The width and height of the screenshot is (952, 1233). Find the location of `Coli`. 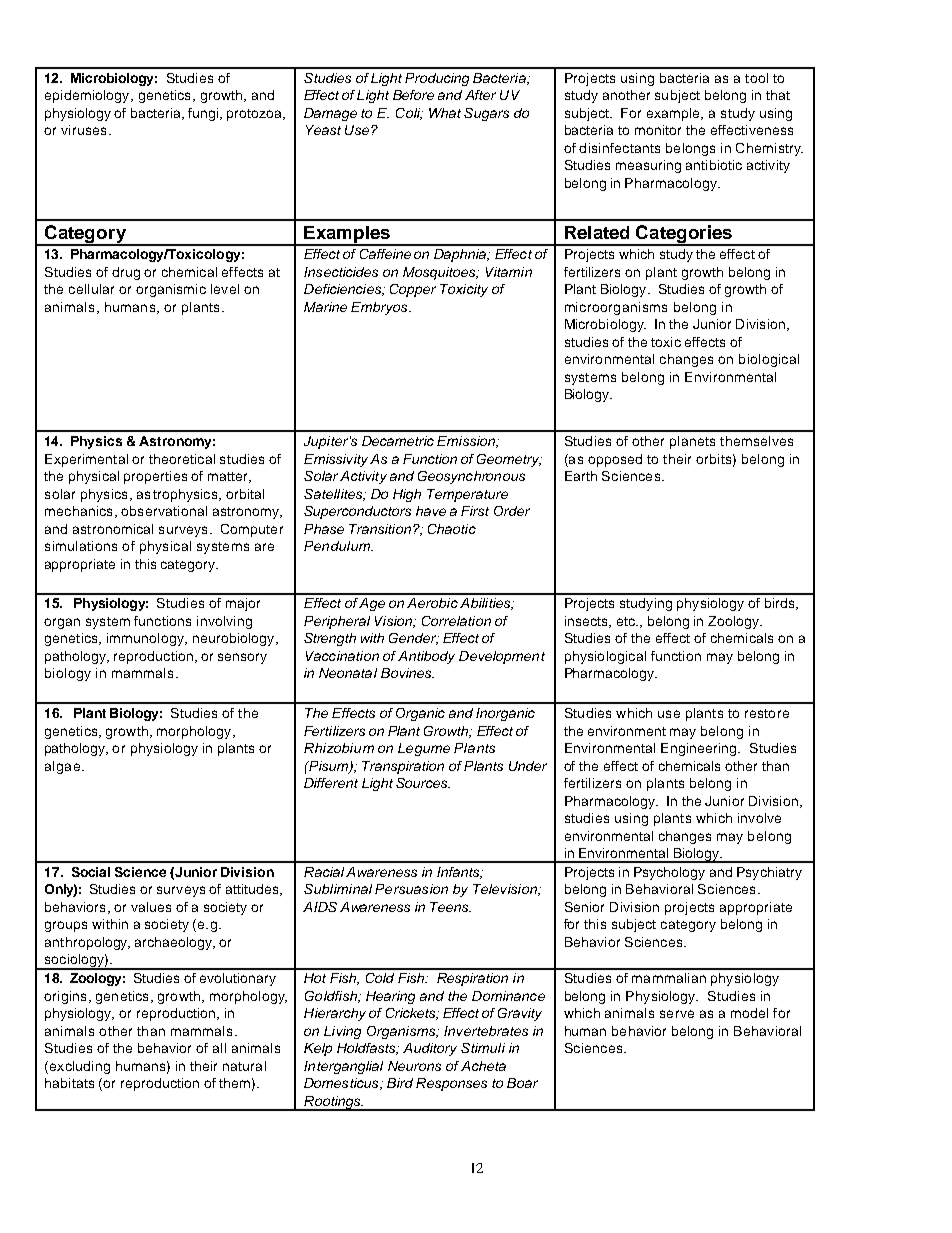

Coli is located at coordinates (409, 114).
